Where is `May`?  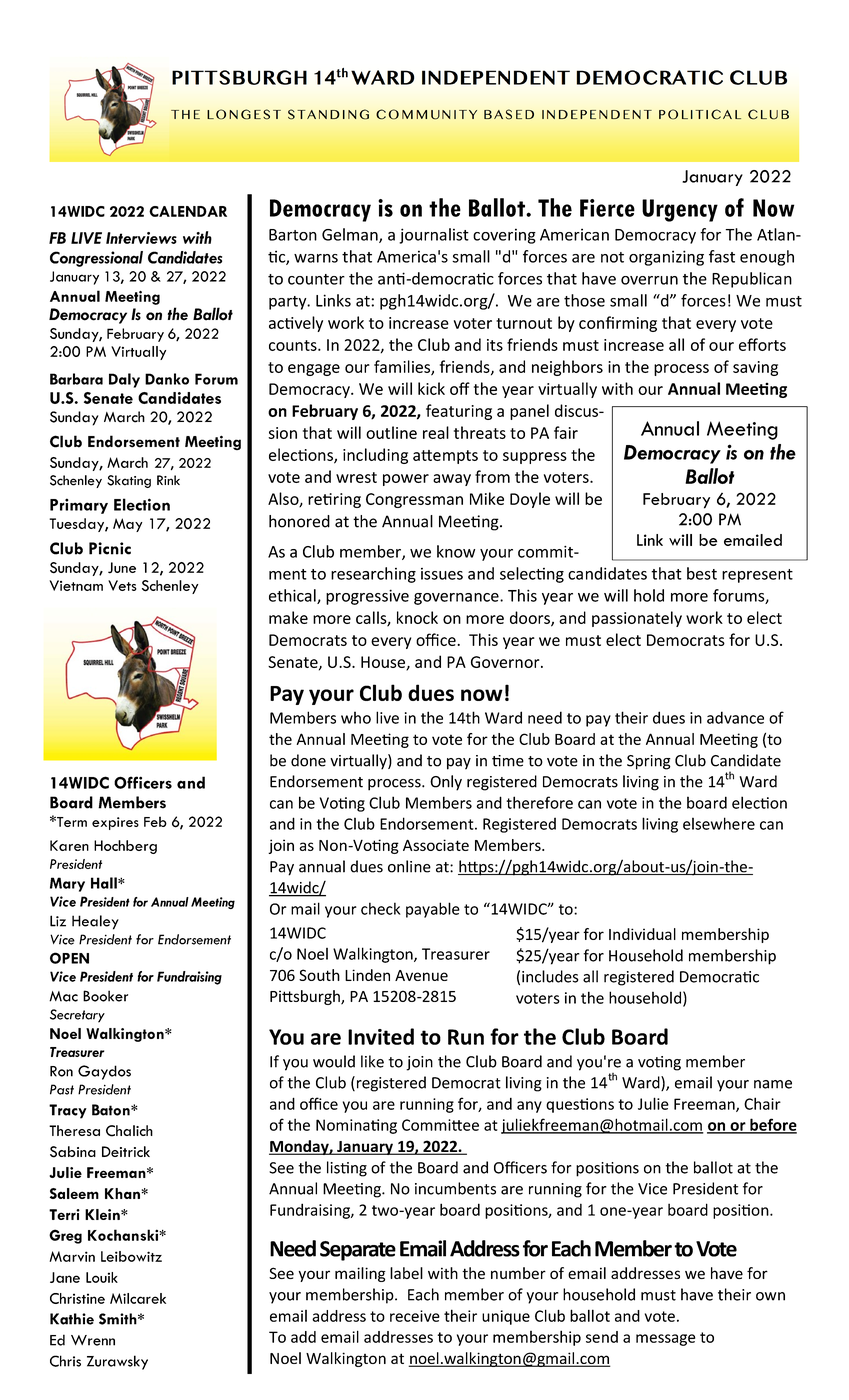 May is located at coordinates (127, 525).
